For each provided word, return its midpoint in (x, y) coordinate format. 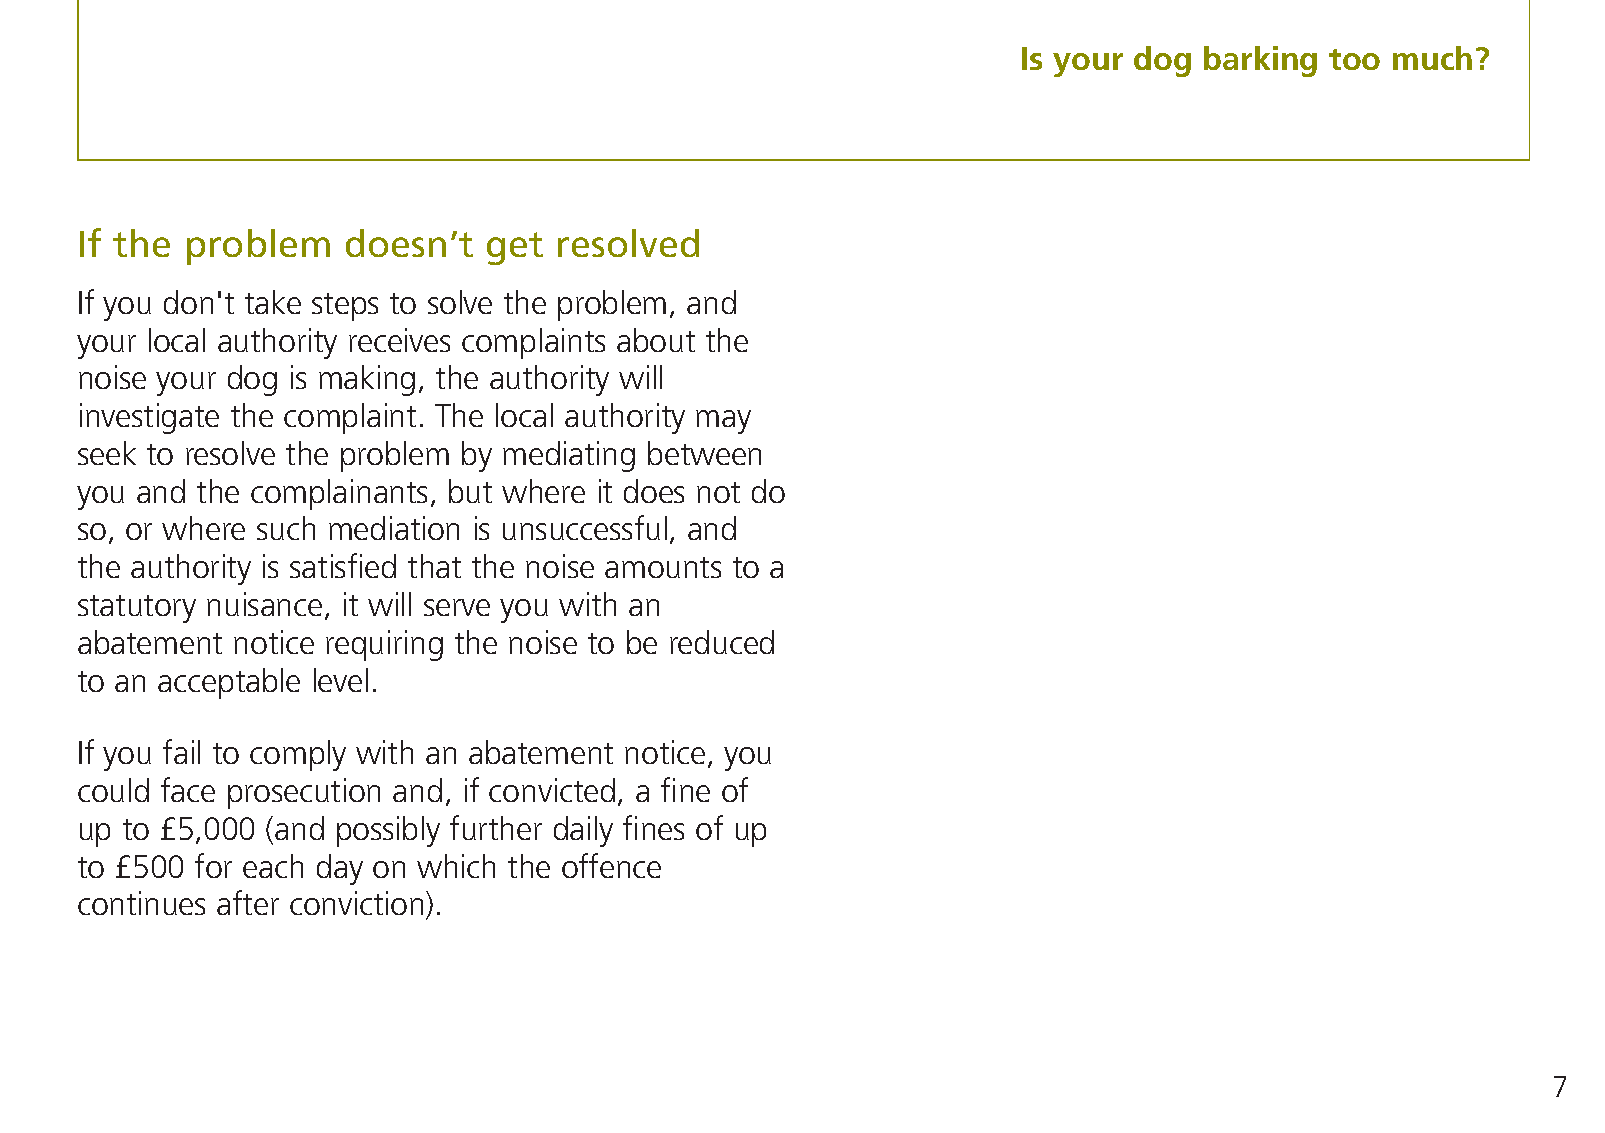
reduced (722, 642)
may (723, 422)
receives (399, 340)
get (515, 248)
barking (1260, 61)
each (273, 866)
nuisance (264, 604)
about (656, 340)
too (1354, 59)
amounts (663, 567)
